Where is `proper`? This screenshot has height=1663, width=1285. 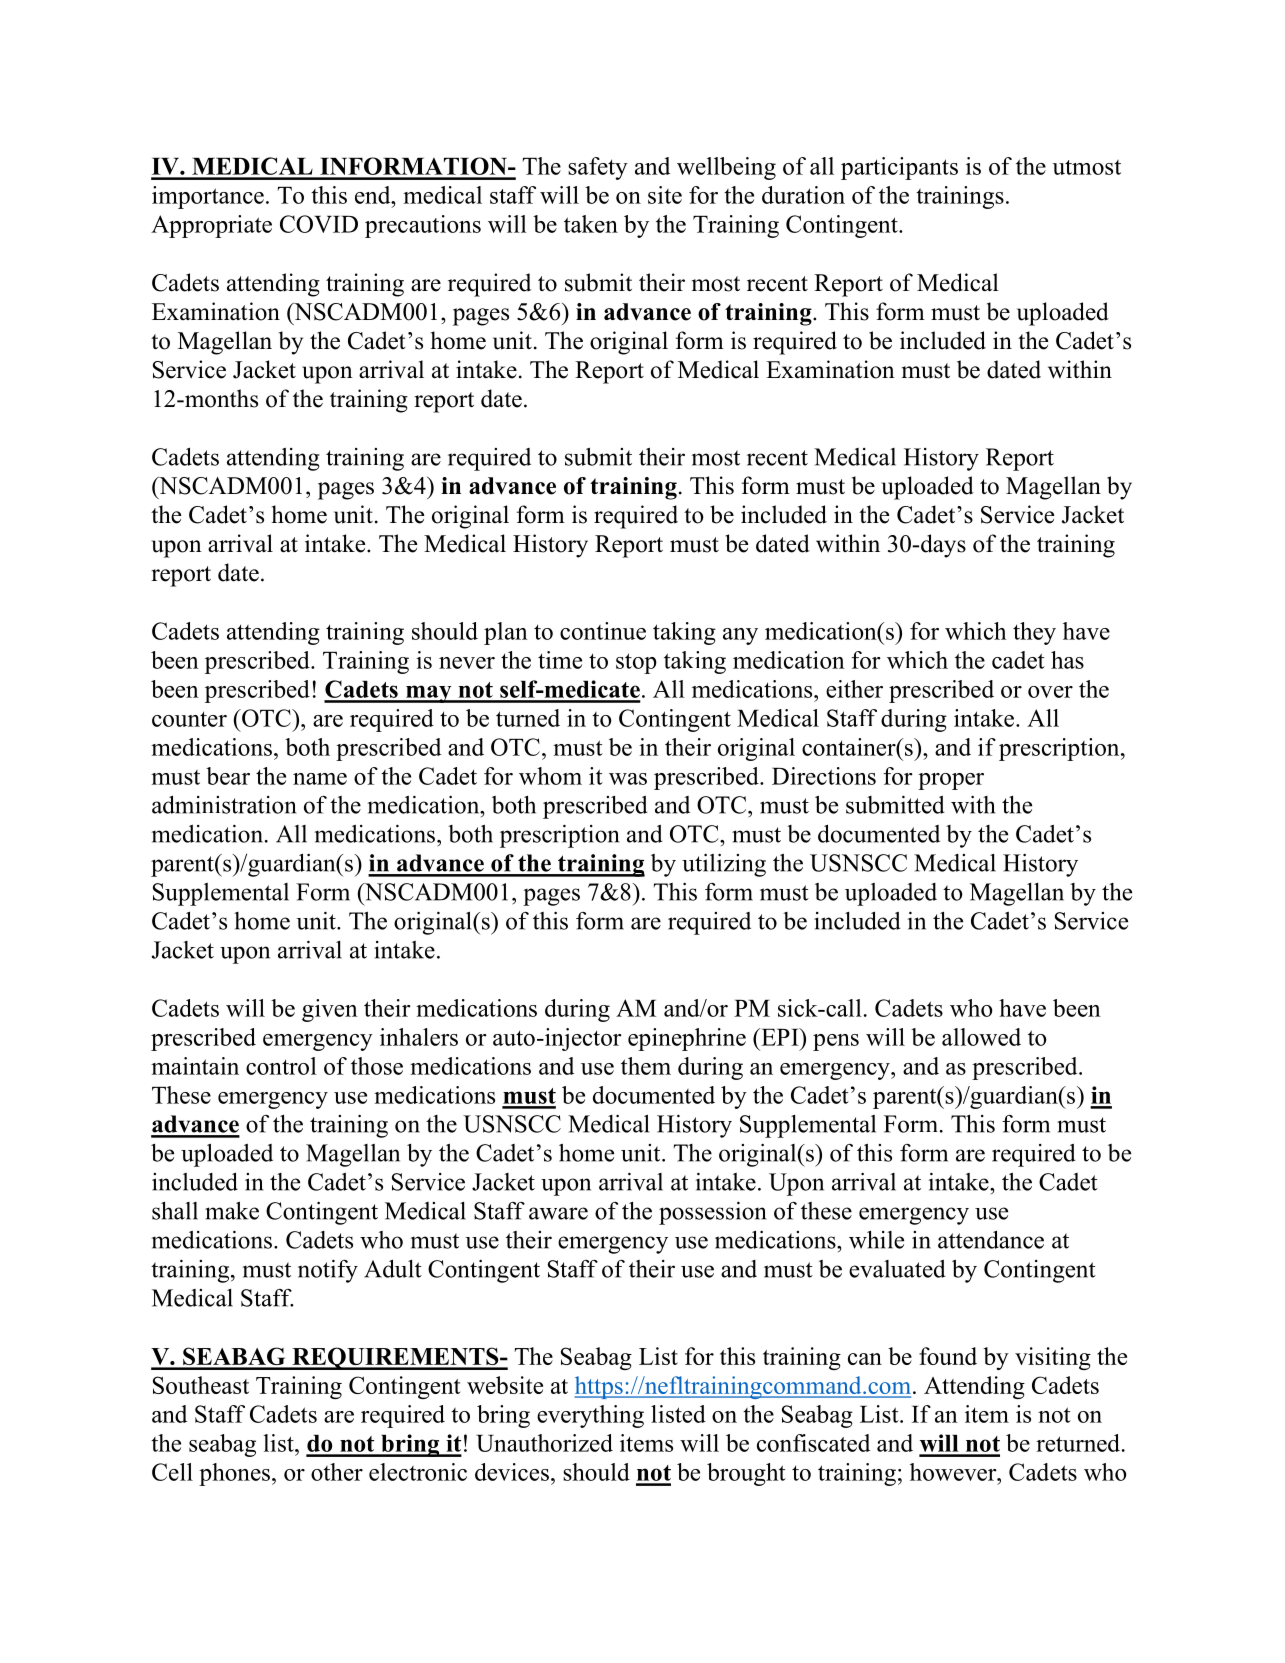
proper is located at coordinates (951, 781).
